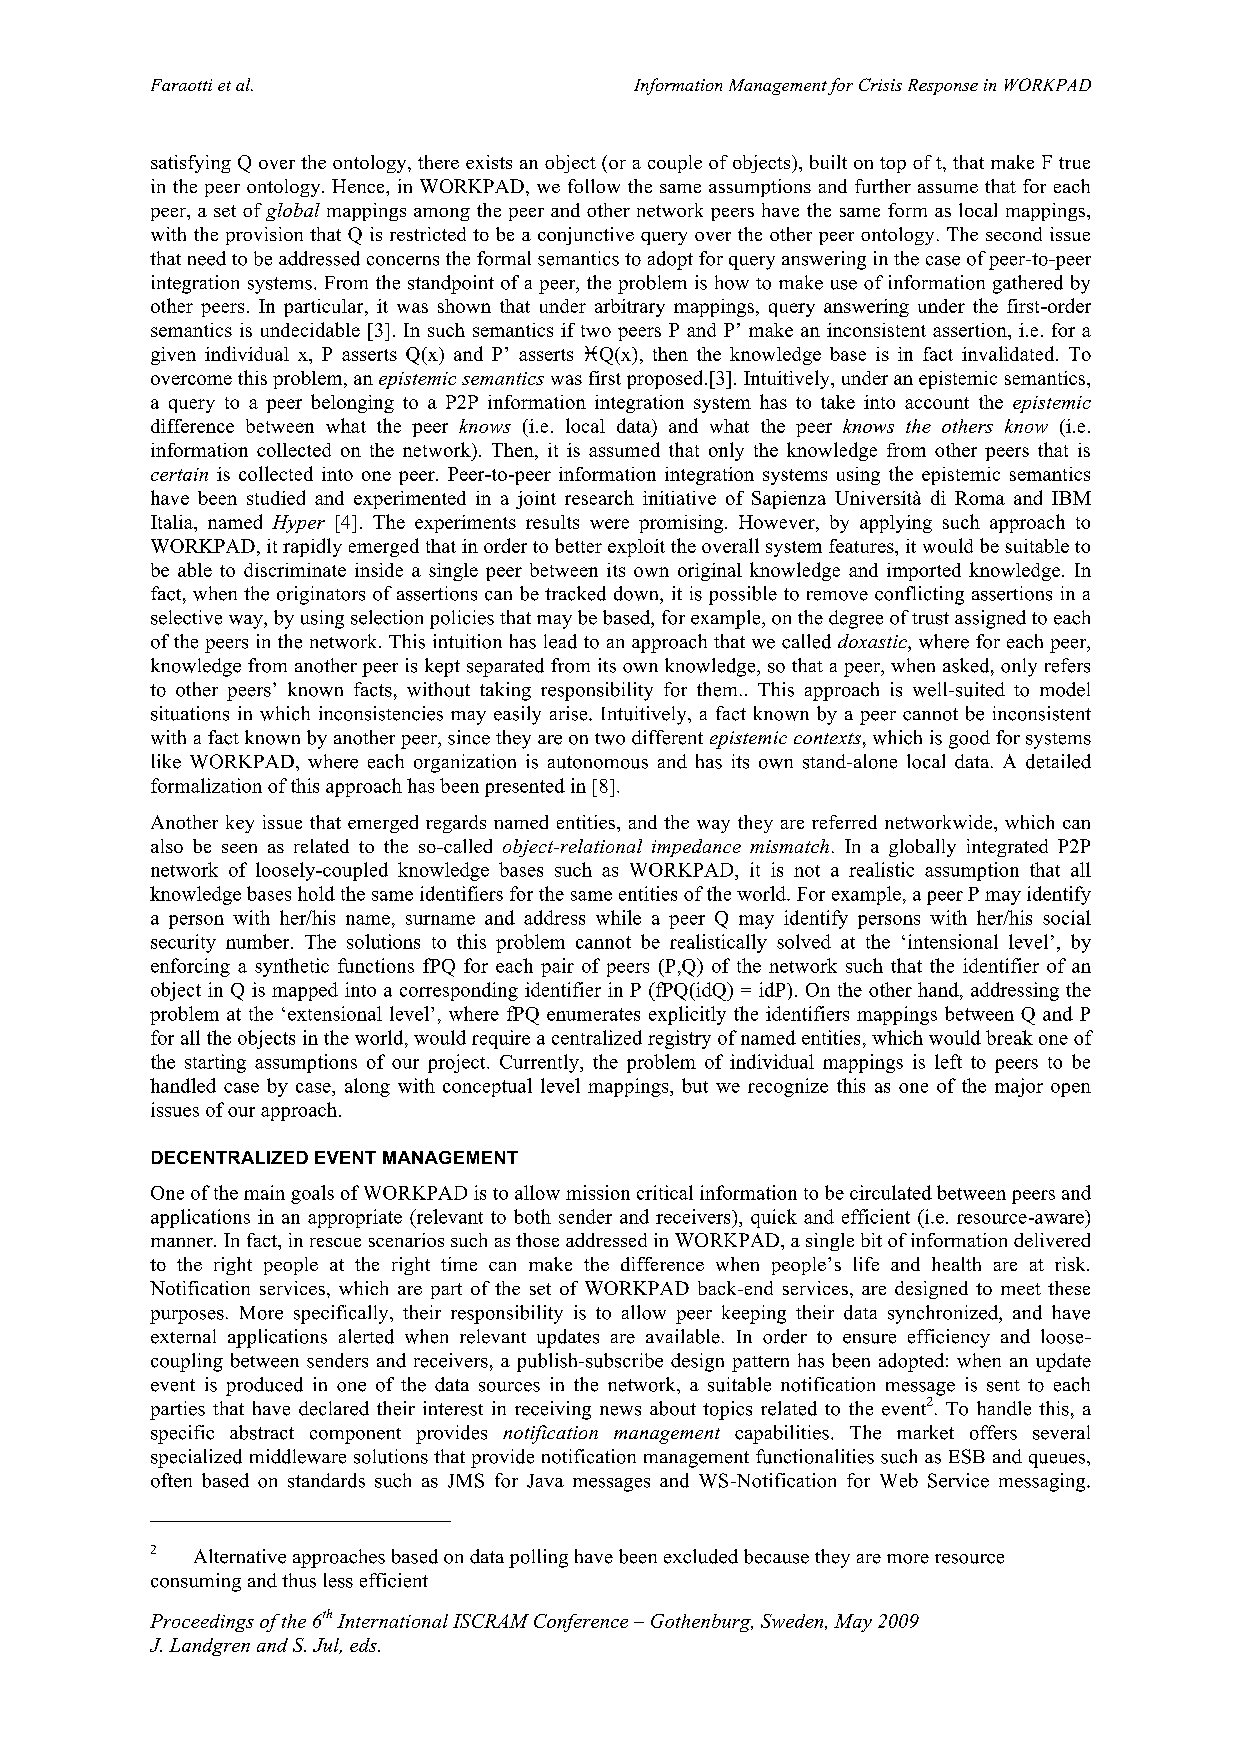 This document has height=1755, width=1241. What do you see at coordinates (191, 164) in the document?
I see `satisfying` at bounding box center [191, 164].
